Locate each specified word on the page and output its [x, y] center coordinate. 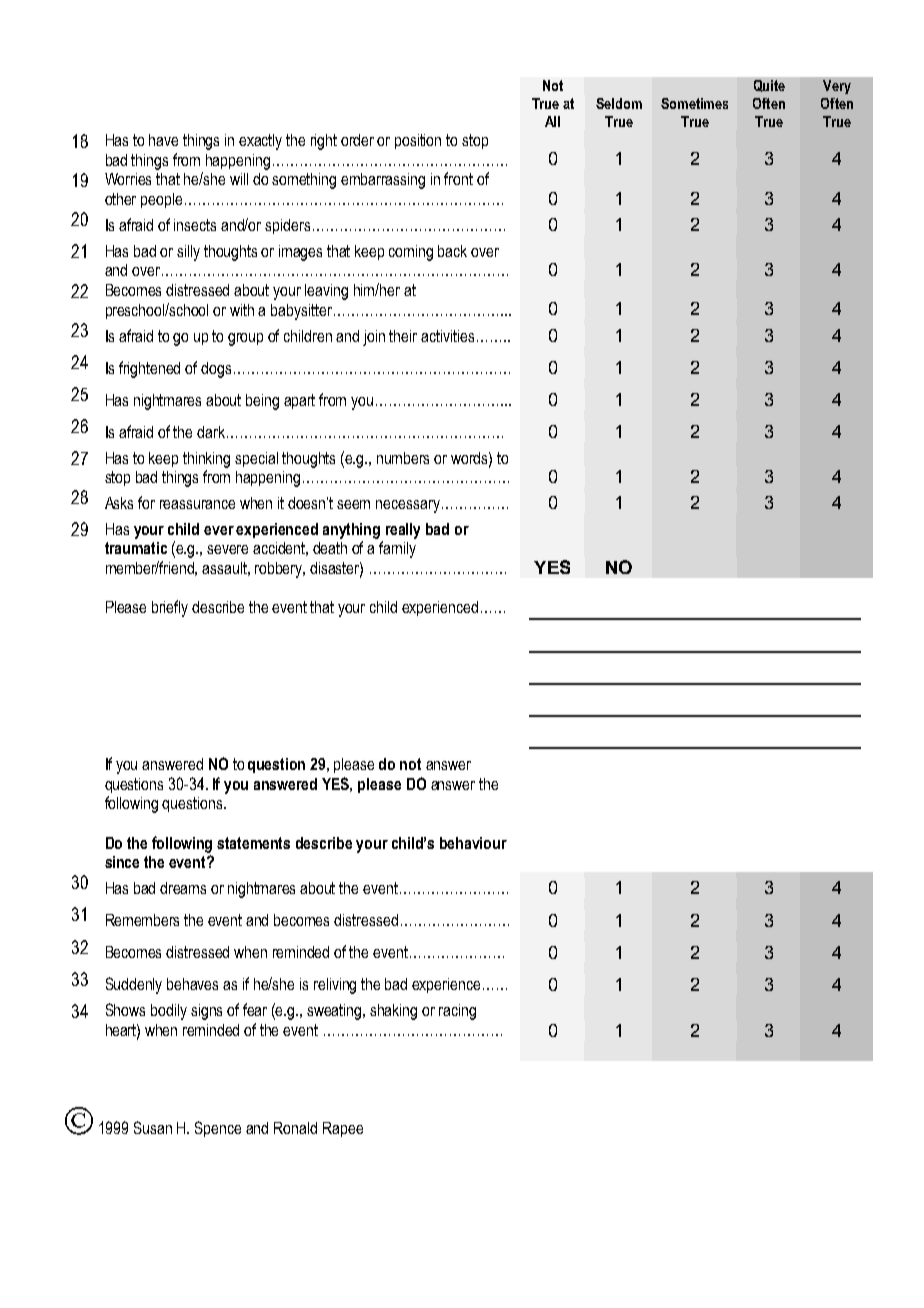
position [418, 141]
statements [253, 843]
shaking [393, 1012]
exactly [260, 142]
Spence [218, 1129]
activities [447, 336]
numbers [403, 458]
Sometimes [694, 103]
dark [211, 432]
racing [457, 1012]
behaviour [473, 843]
